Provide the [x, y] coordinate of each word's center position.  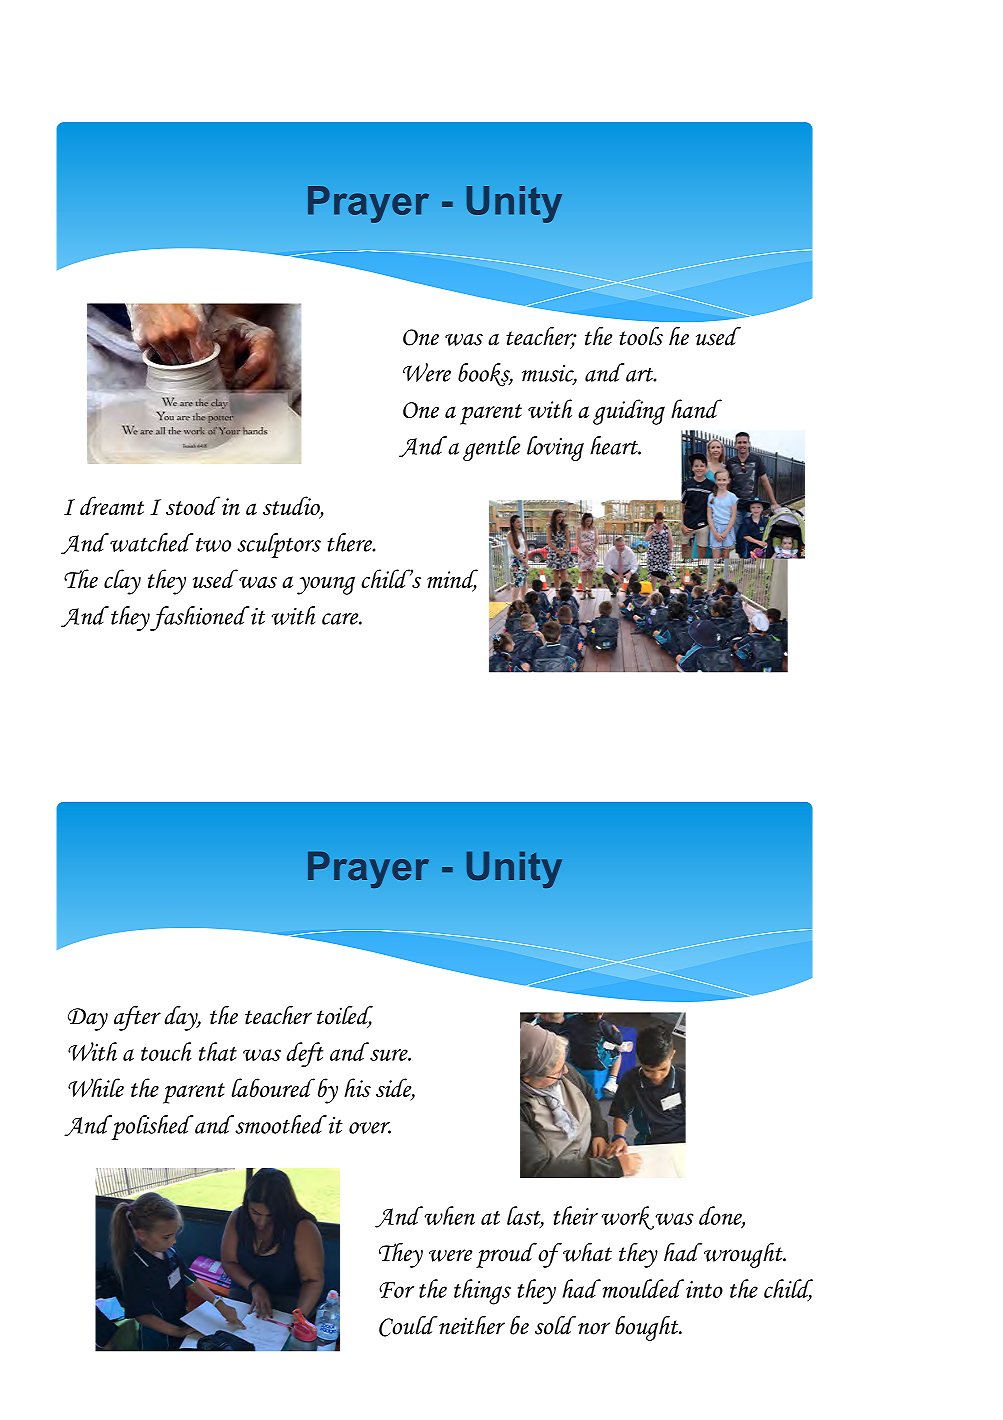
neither [471, 1325]
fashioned [199, 618]
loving [555, 448]
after [137, 1018]
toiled [345, 1016]
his [357, 1087]
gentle [491, 448]
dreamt [112, 505]
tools [641, 336]
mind [452, 580]
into [704, 1289]
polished [152, 1127]
